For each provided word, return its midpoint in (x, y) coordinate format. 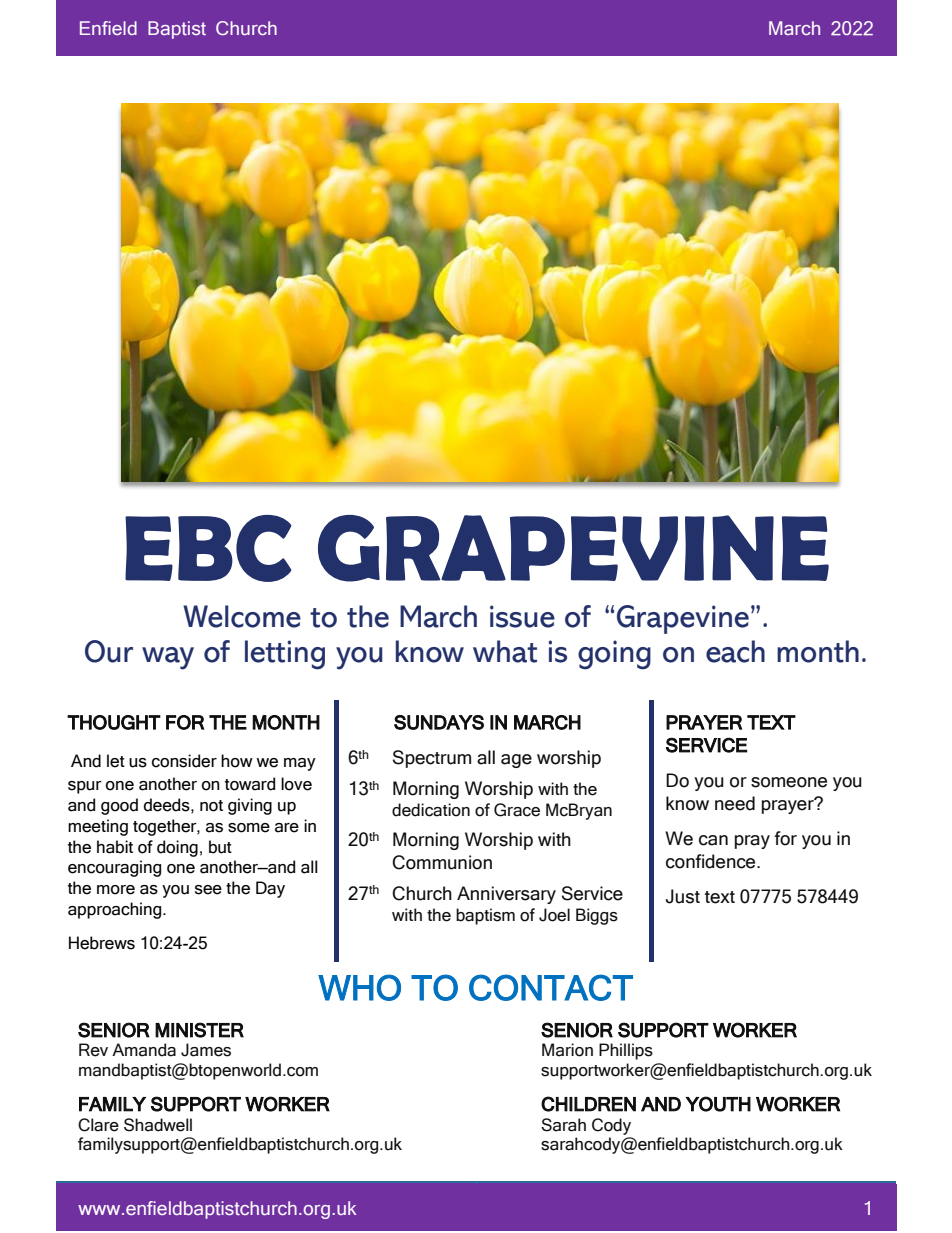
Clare (98, 1125)
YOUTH (718, 1104)
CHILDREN (588, 1104)
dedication (431, 810)
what (505, 651)
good (119, 806)
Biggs (597, 916)
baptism (485, 916)
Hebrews (102, 943)
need (735, 803)
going (614, 655)
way (168, 658)
